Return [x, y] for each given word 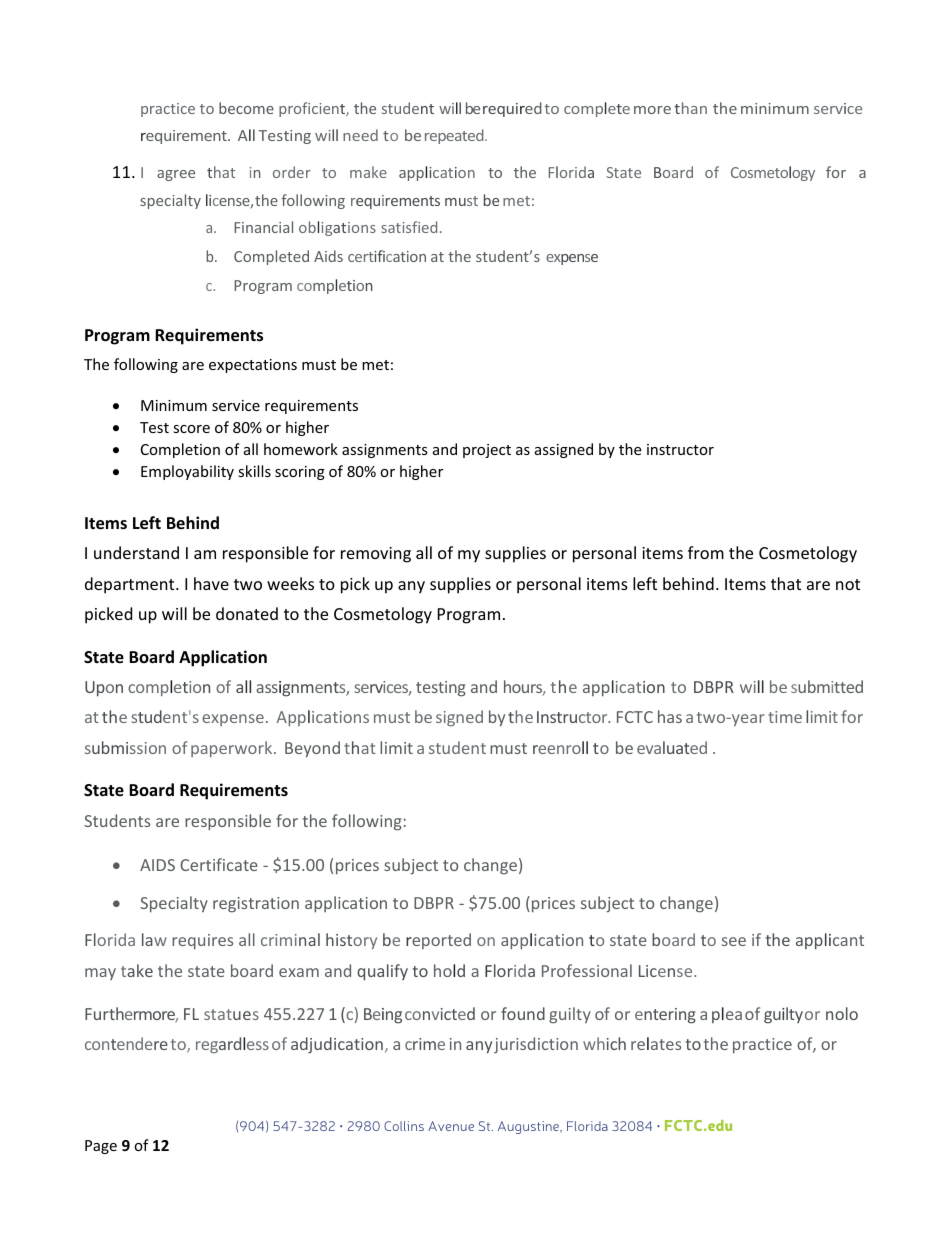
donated [247, 613]
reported [438, 941]
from [706, 552]
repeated [455, 136]
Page [101, 1147]
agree [176, 175]
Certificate [219, 864]
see [734, 941]
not [848, 584]
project [487, 451]
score [191, 429]
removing [376, 555]
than [690, 108]
